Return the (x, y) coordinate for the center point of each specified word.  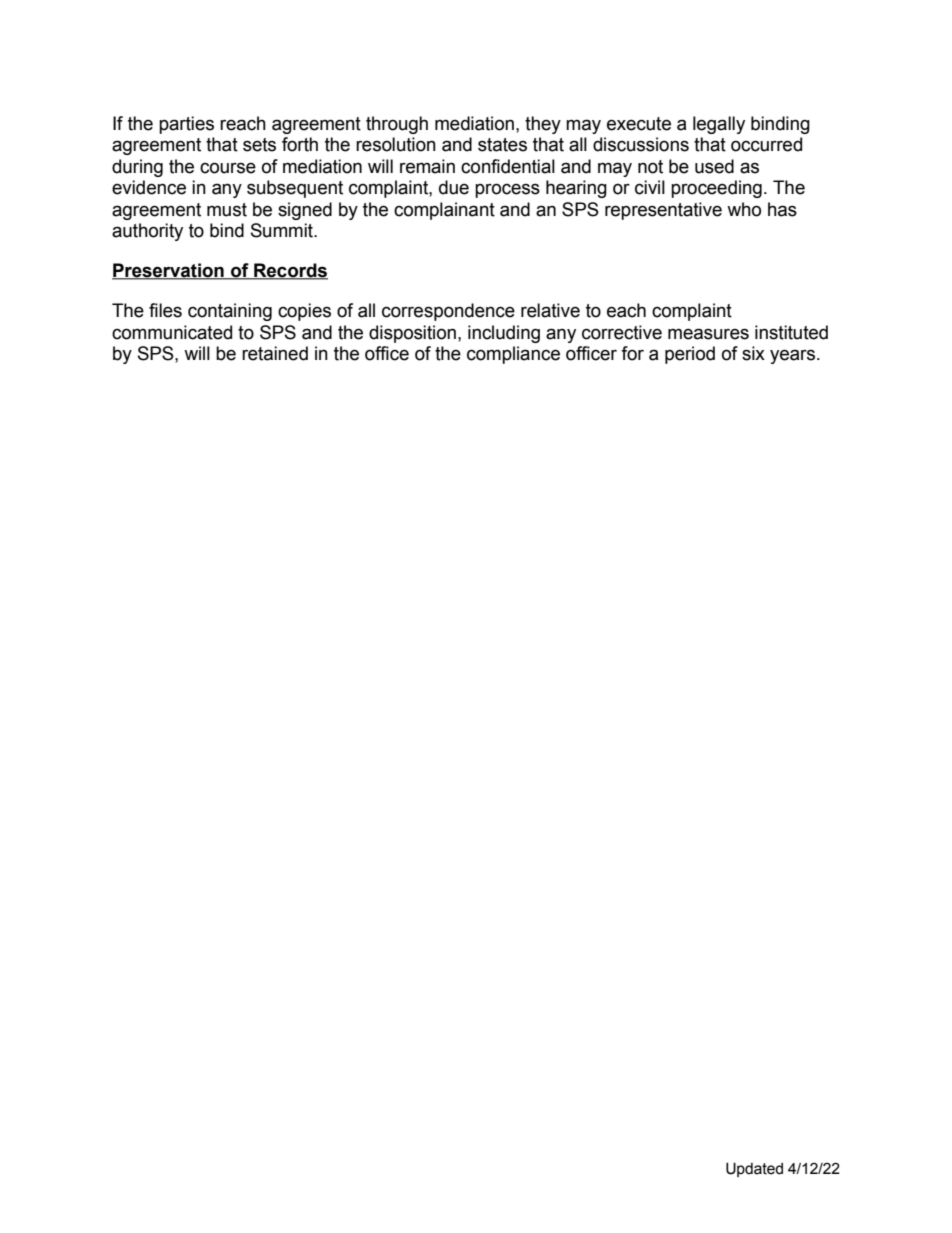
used (714, 166)
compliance (513, 355)
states (502, 145)
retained (275, 353)
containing (230, 312)
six (753, 353)
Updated (754, 1169)
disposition (412, 334)
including (504, 334)
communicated (172, 332)
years (792, 356)
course (228, 168)
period (690, 355)
